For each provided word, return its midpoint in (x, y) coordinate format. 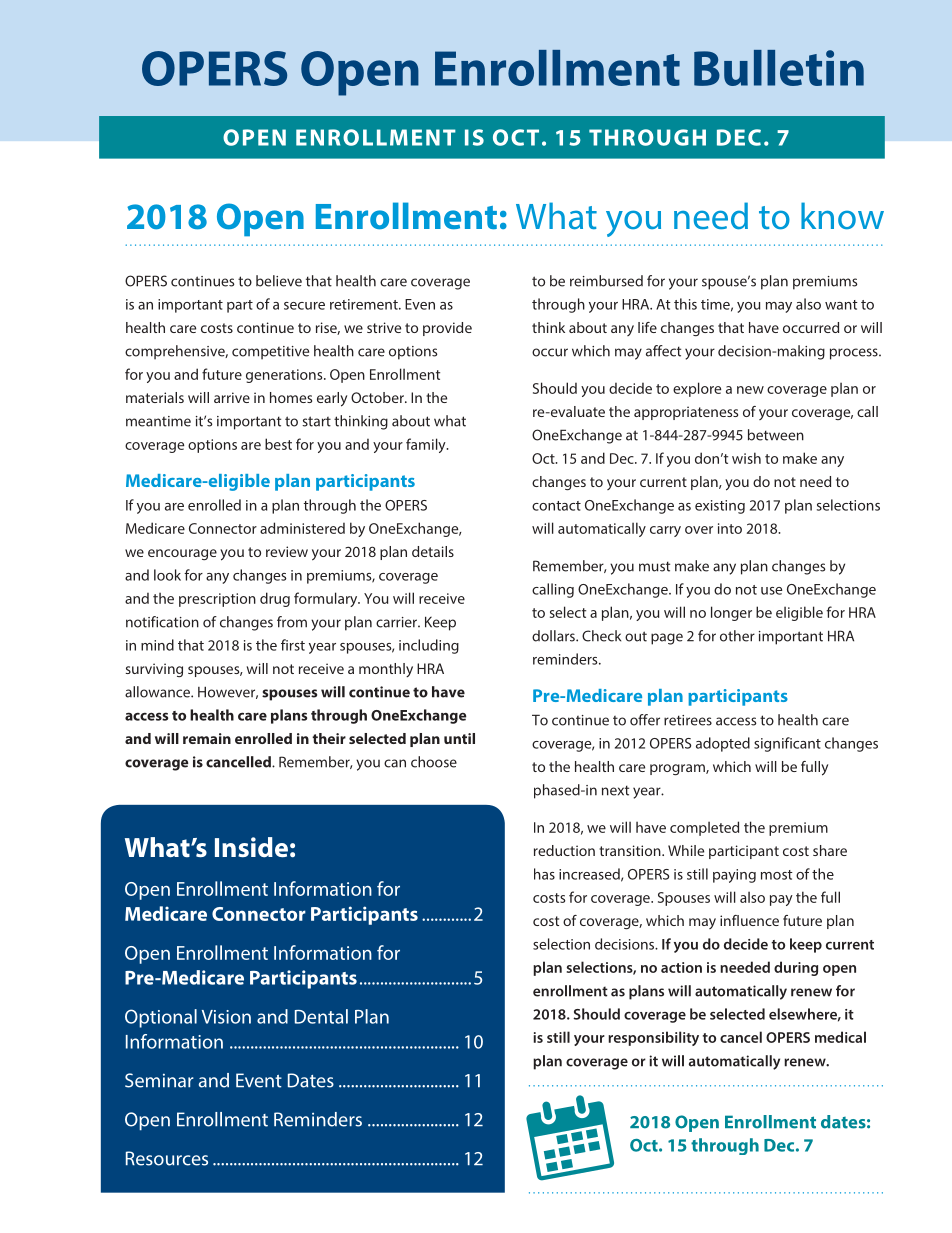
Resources (167, 1158)
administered (302, 528)
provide (447, 329)
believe (279, 281)
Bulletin (779, 68)
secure (304, 306)
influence (749, 920)
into (730, 528)
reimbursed (606, 281)
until (459, 738)
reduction (564, 850)
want (841, 305)
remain (207, 738)
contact (556, 506)
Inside (251, 847)
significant (787, 744)
